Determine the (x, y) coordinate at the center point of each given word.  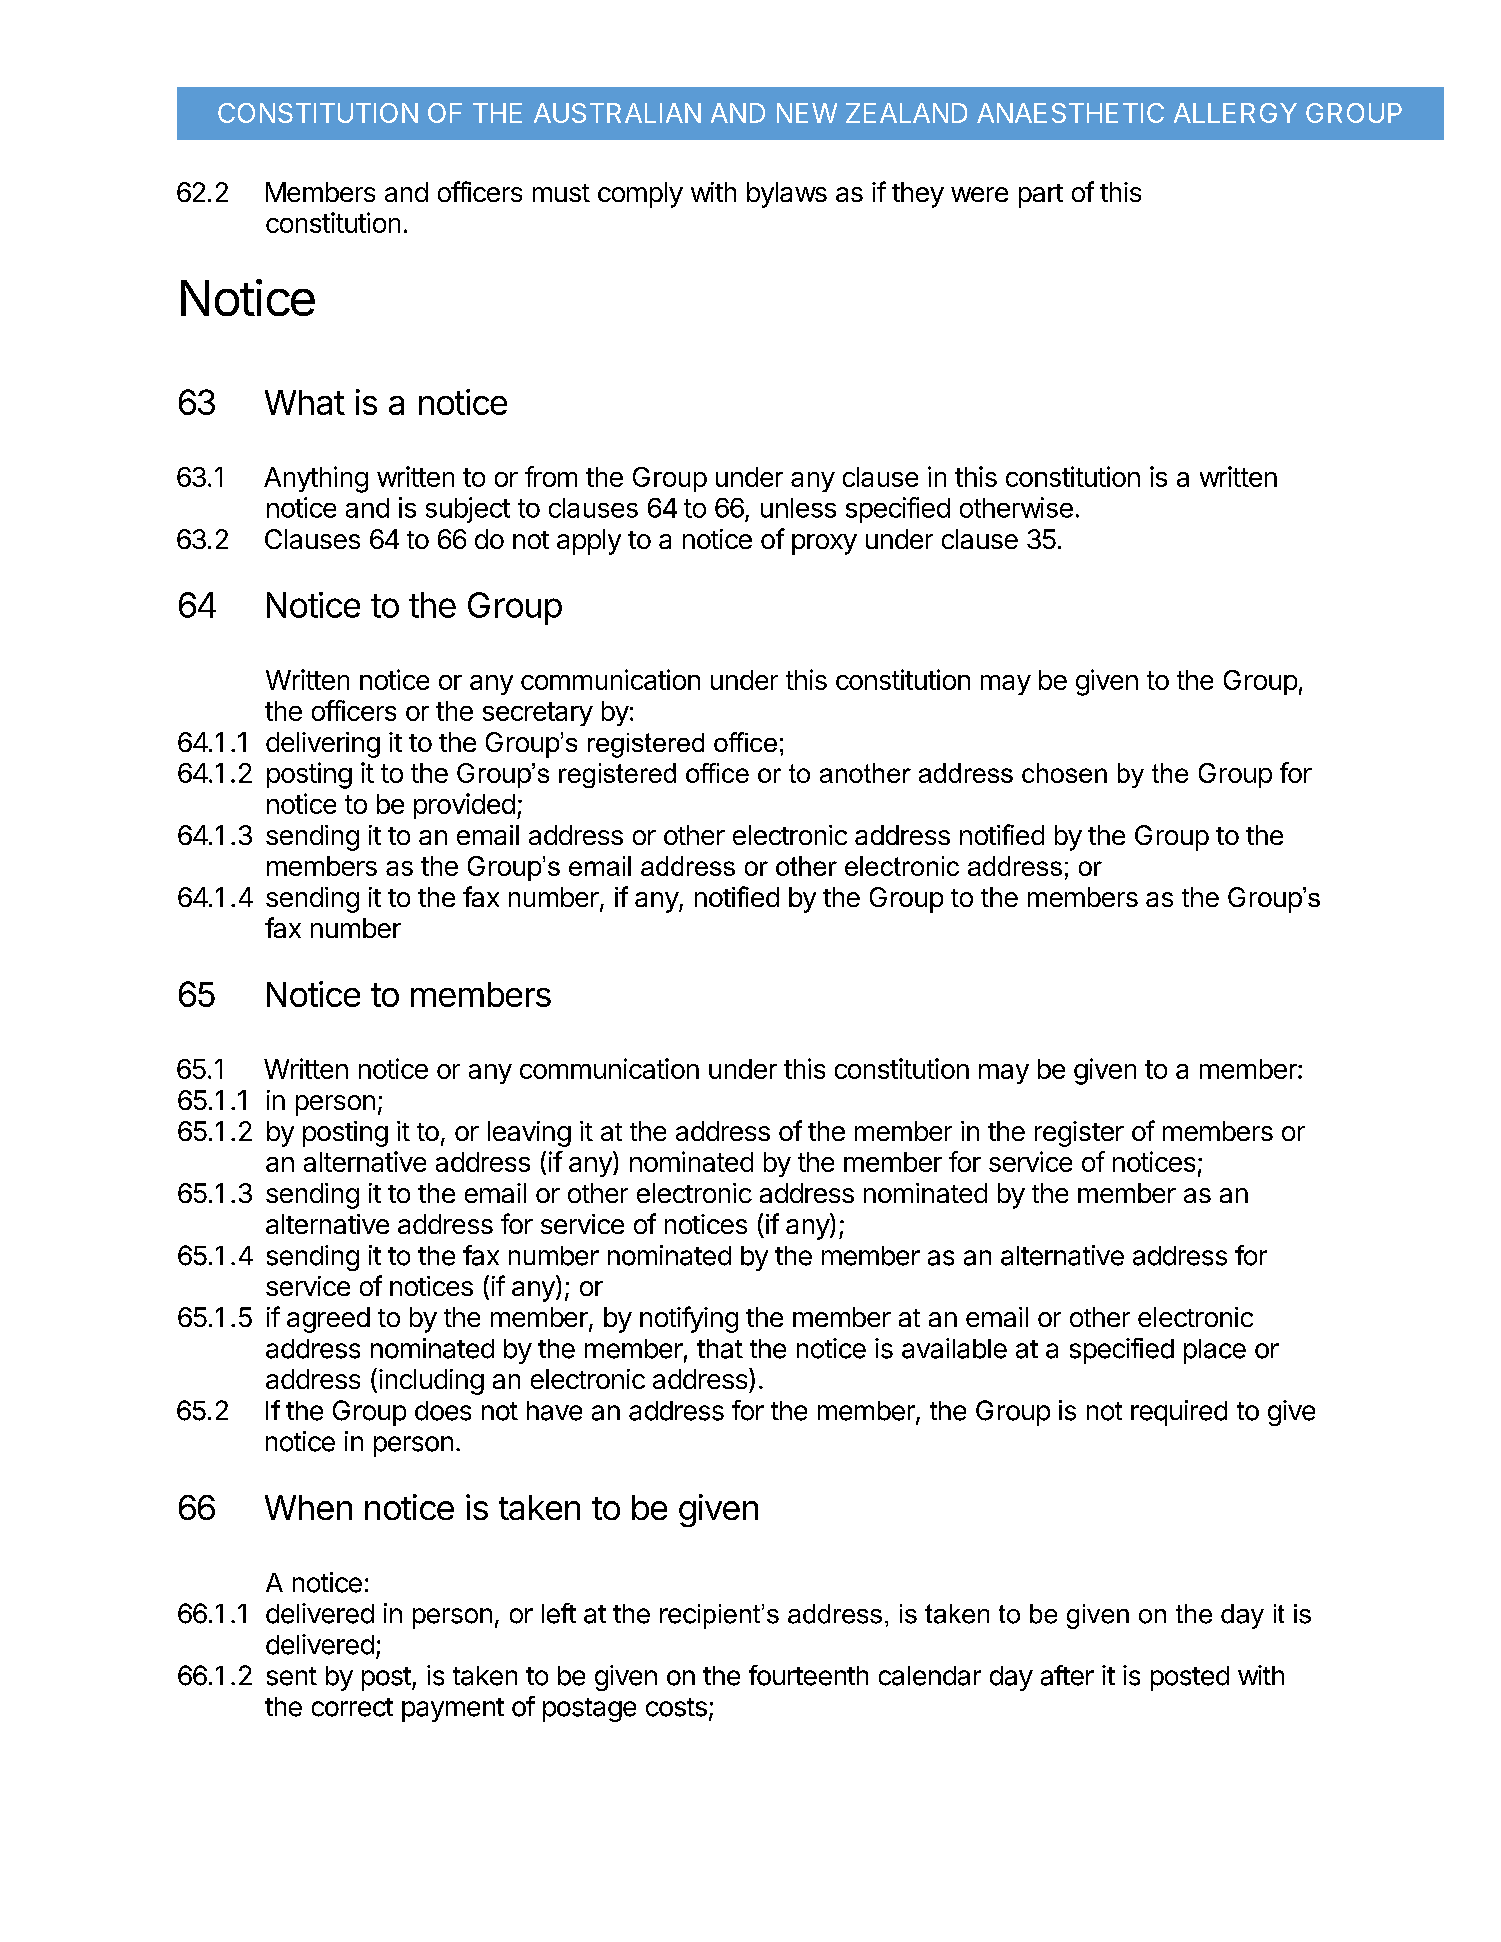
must (561, 193)
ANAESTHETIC (1070, 113)
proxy (824, 544)
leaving (529, 1134)
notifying (689, 1319)
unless (798, 508)
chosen (1064, 773)
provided (464, 806)
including (431, 1382)
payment (453, 1710)
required (1179, 1413)
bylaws (787, 195)
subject (468, 510)
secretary (538, 714)
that (720, 1349)
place (1215, 1351)
